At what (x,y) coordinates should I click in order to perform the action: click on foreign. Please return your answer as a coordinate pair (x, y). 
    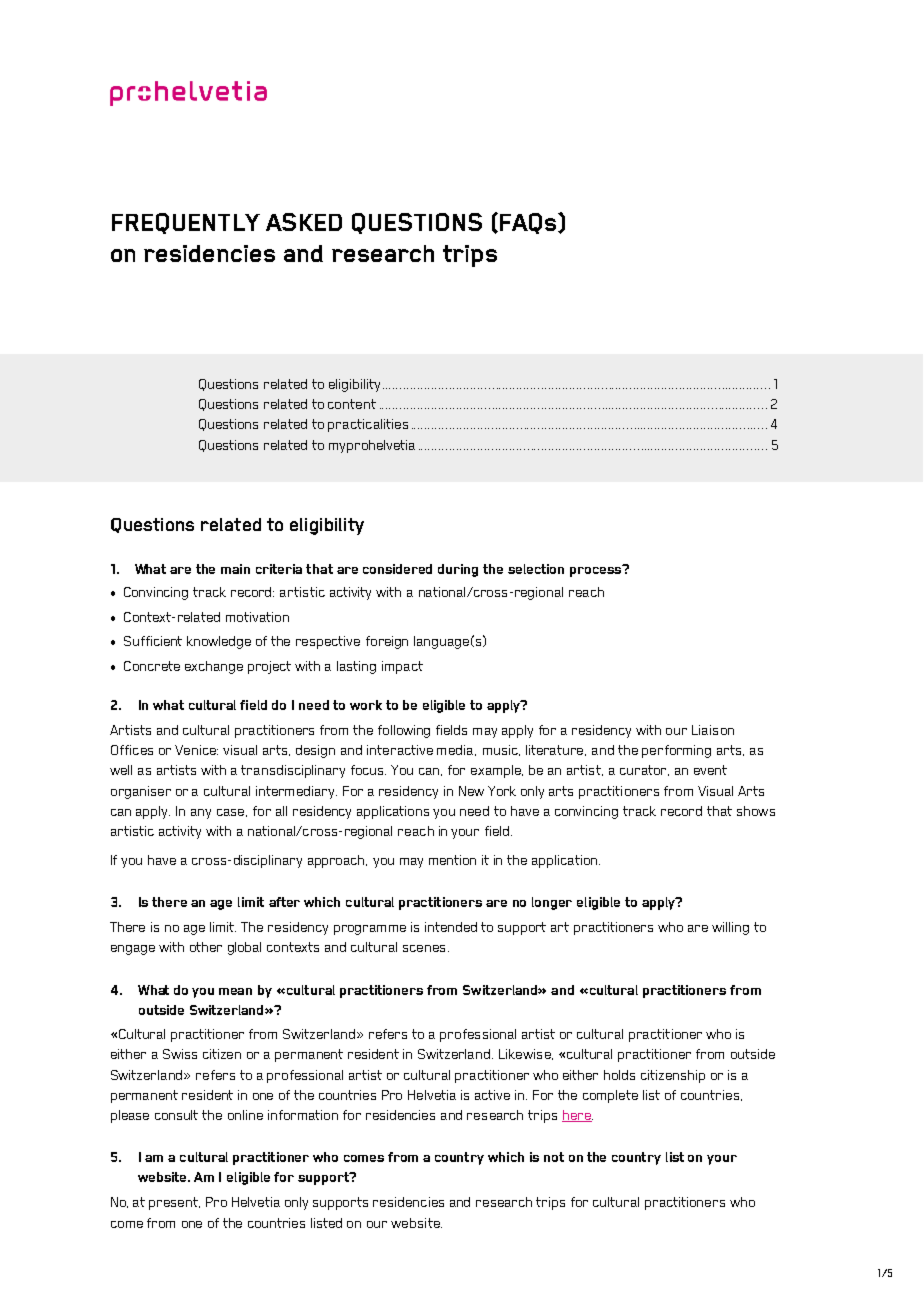
    Looking at the image, I should click on (387, 642).
